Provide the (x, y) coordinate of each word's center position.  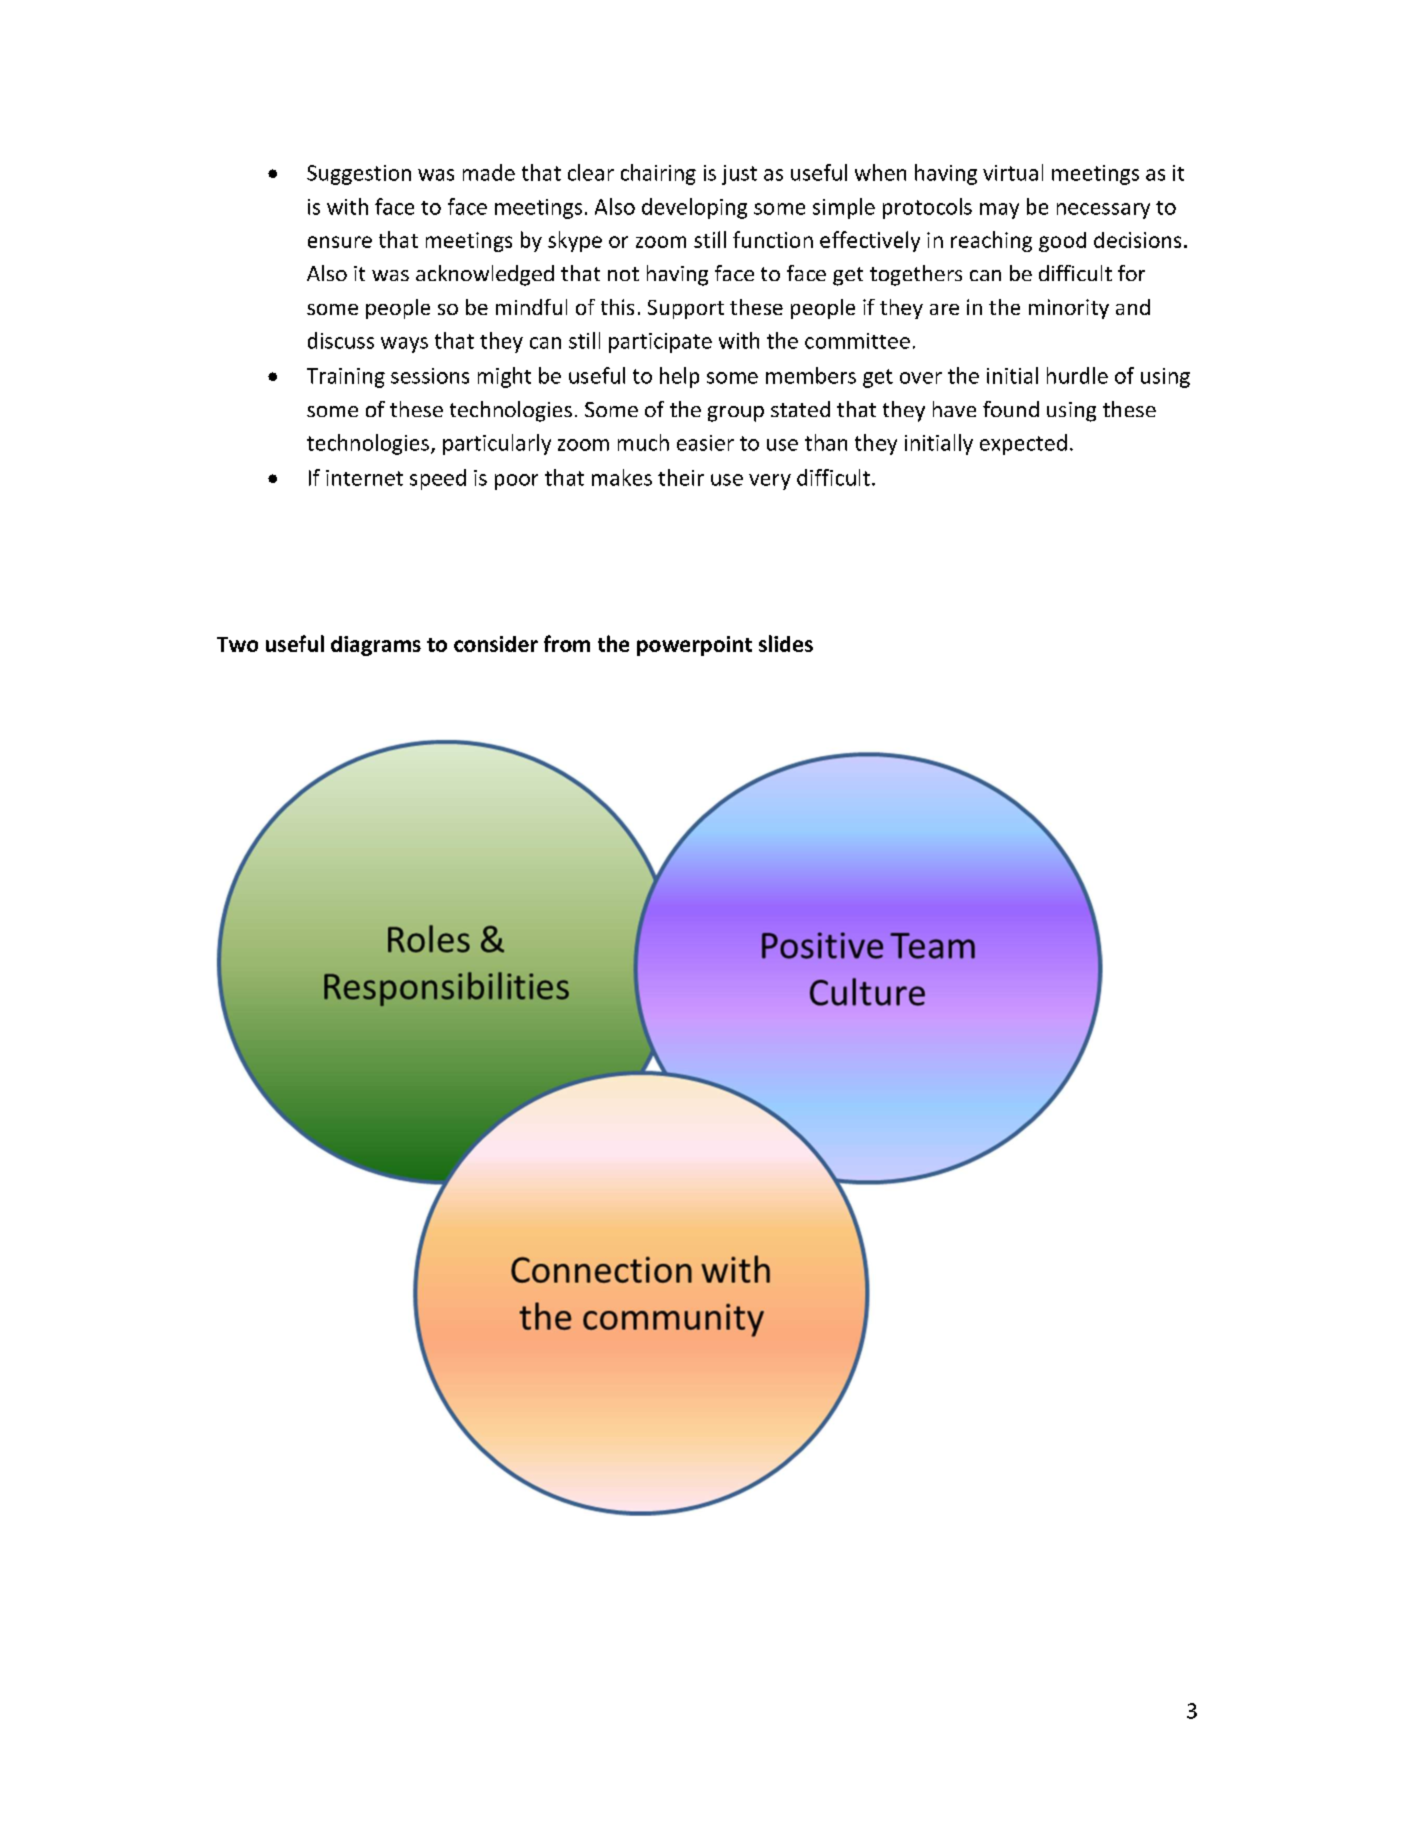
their (681, 477)
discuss (341, 340)
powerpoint (694, 646)
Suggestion (359, 175)
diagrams (376, 646)
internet (364, 478)
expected (1023, 444)
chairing (658, 174)
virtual (1013, 172)
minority (1069, 309)
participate (660, 343)
